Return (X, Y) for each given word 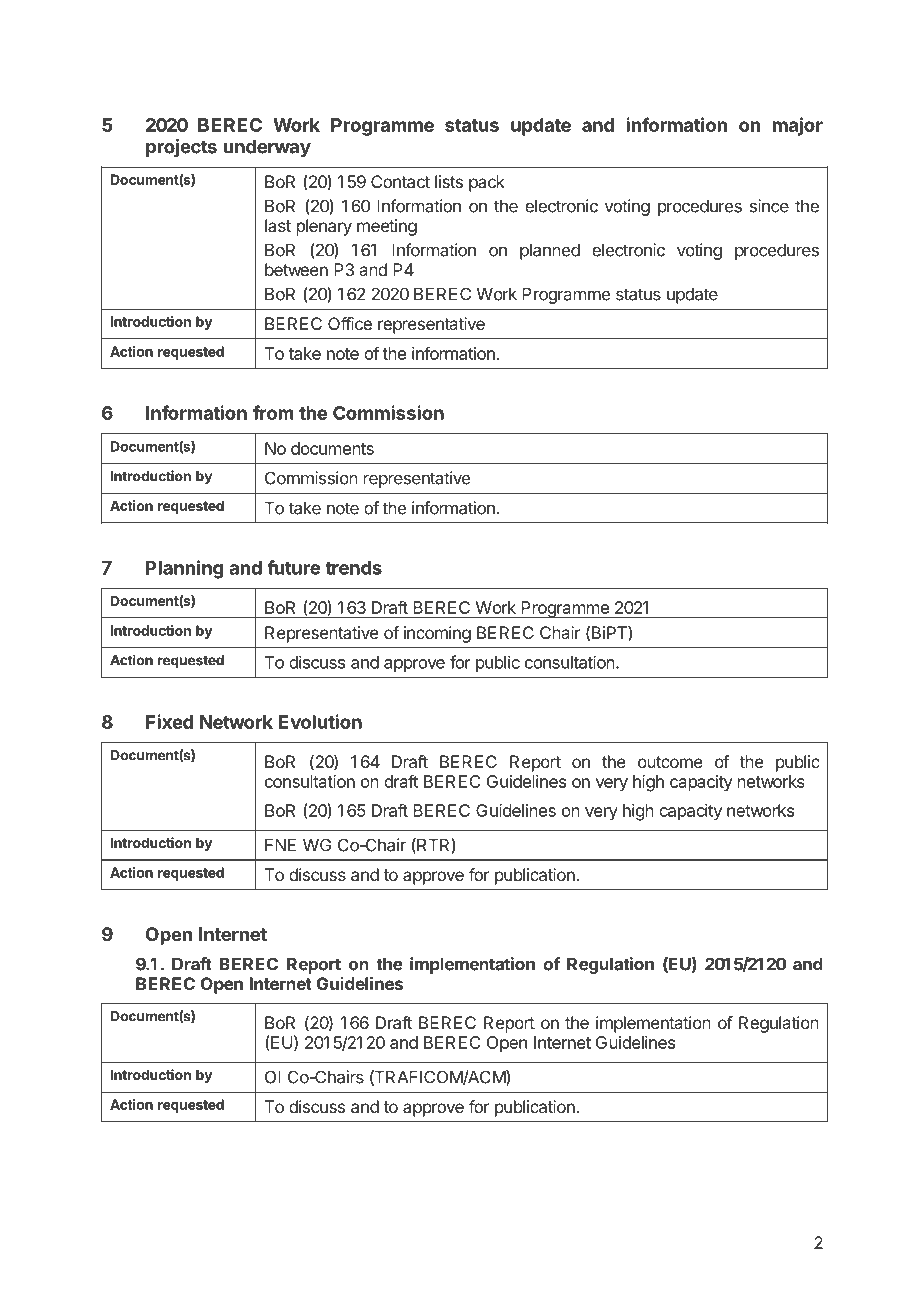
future (293, 567)
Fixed (169, 721)
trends (353, 568)
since (769, 206)
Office (350, 323)
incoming (437, 634)
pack (487, 183)
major (798, 126)
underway (267, 148)
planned (550, 251)
